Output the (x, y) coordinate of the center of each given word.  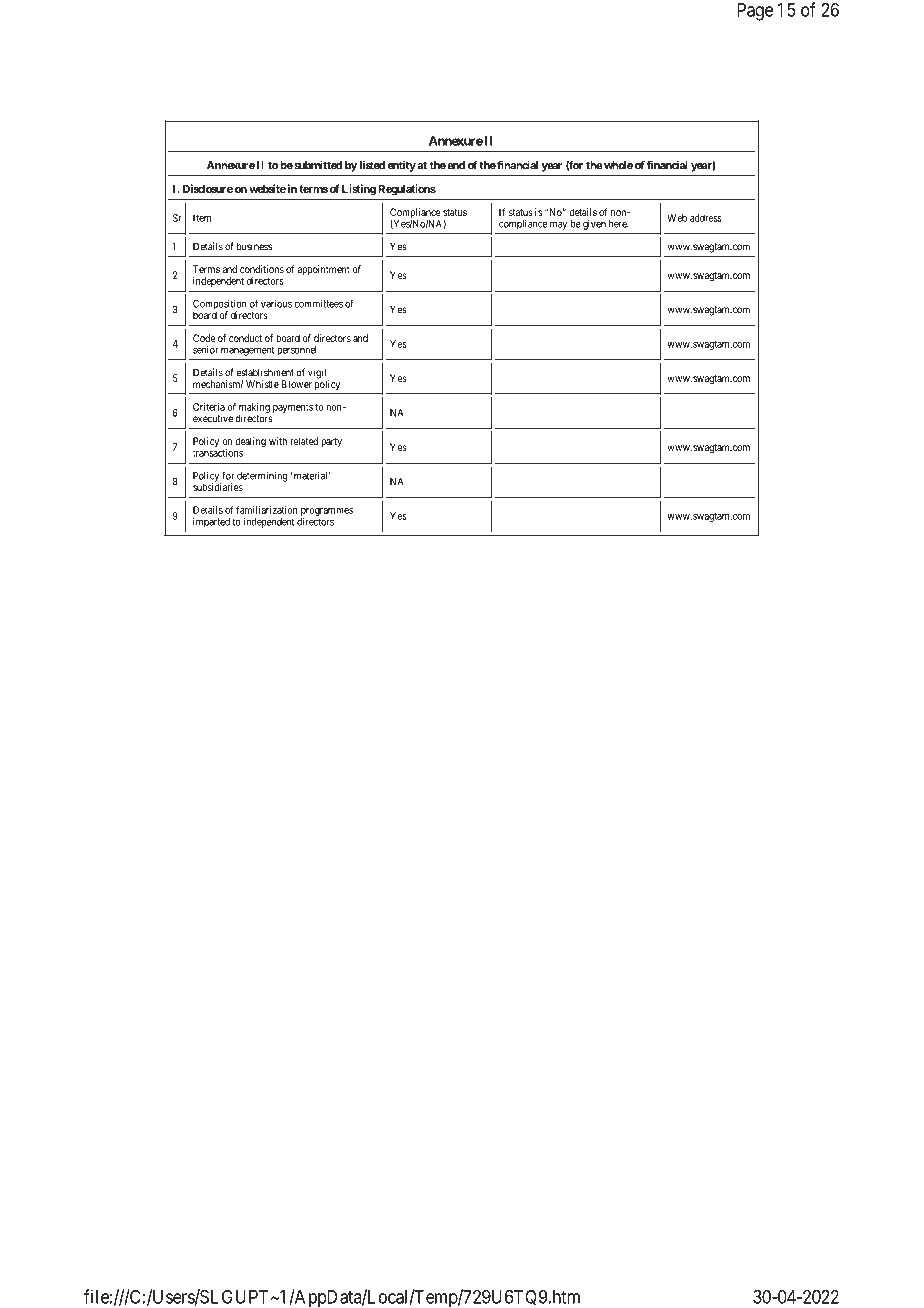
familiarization (267, 510)
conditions (262, 269)
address (706, 218)
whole (618, 165)
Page (755, 12)
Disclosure (208, 188)
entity (402, 166)
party (331, 442)
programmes (327, 513)
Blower (297, 384)
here (619, 224)
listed (372, 165)
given (594, 225)
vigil (318, 374)
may (558, 225)
